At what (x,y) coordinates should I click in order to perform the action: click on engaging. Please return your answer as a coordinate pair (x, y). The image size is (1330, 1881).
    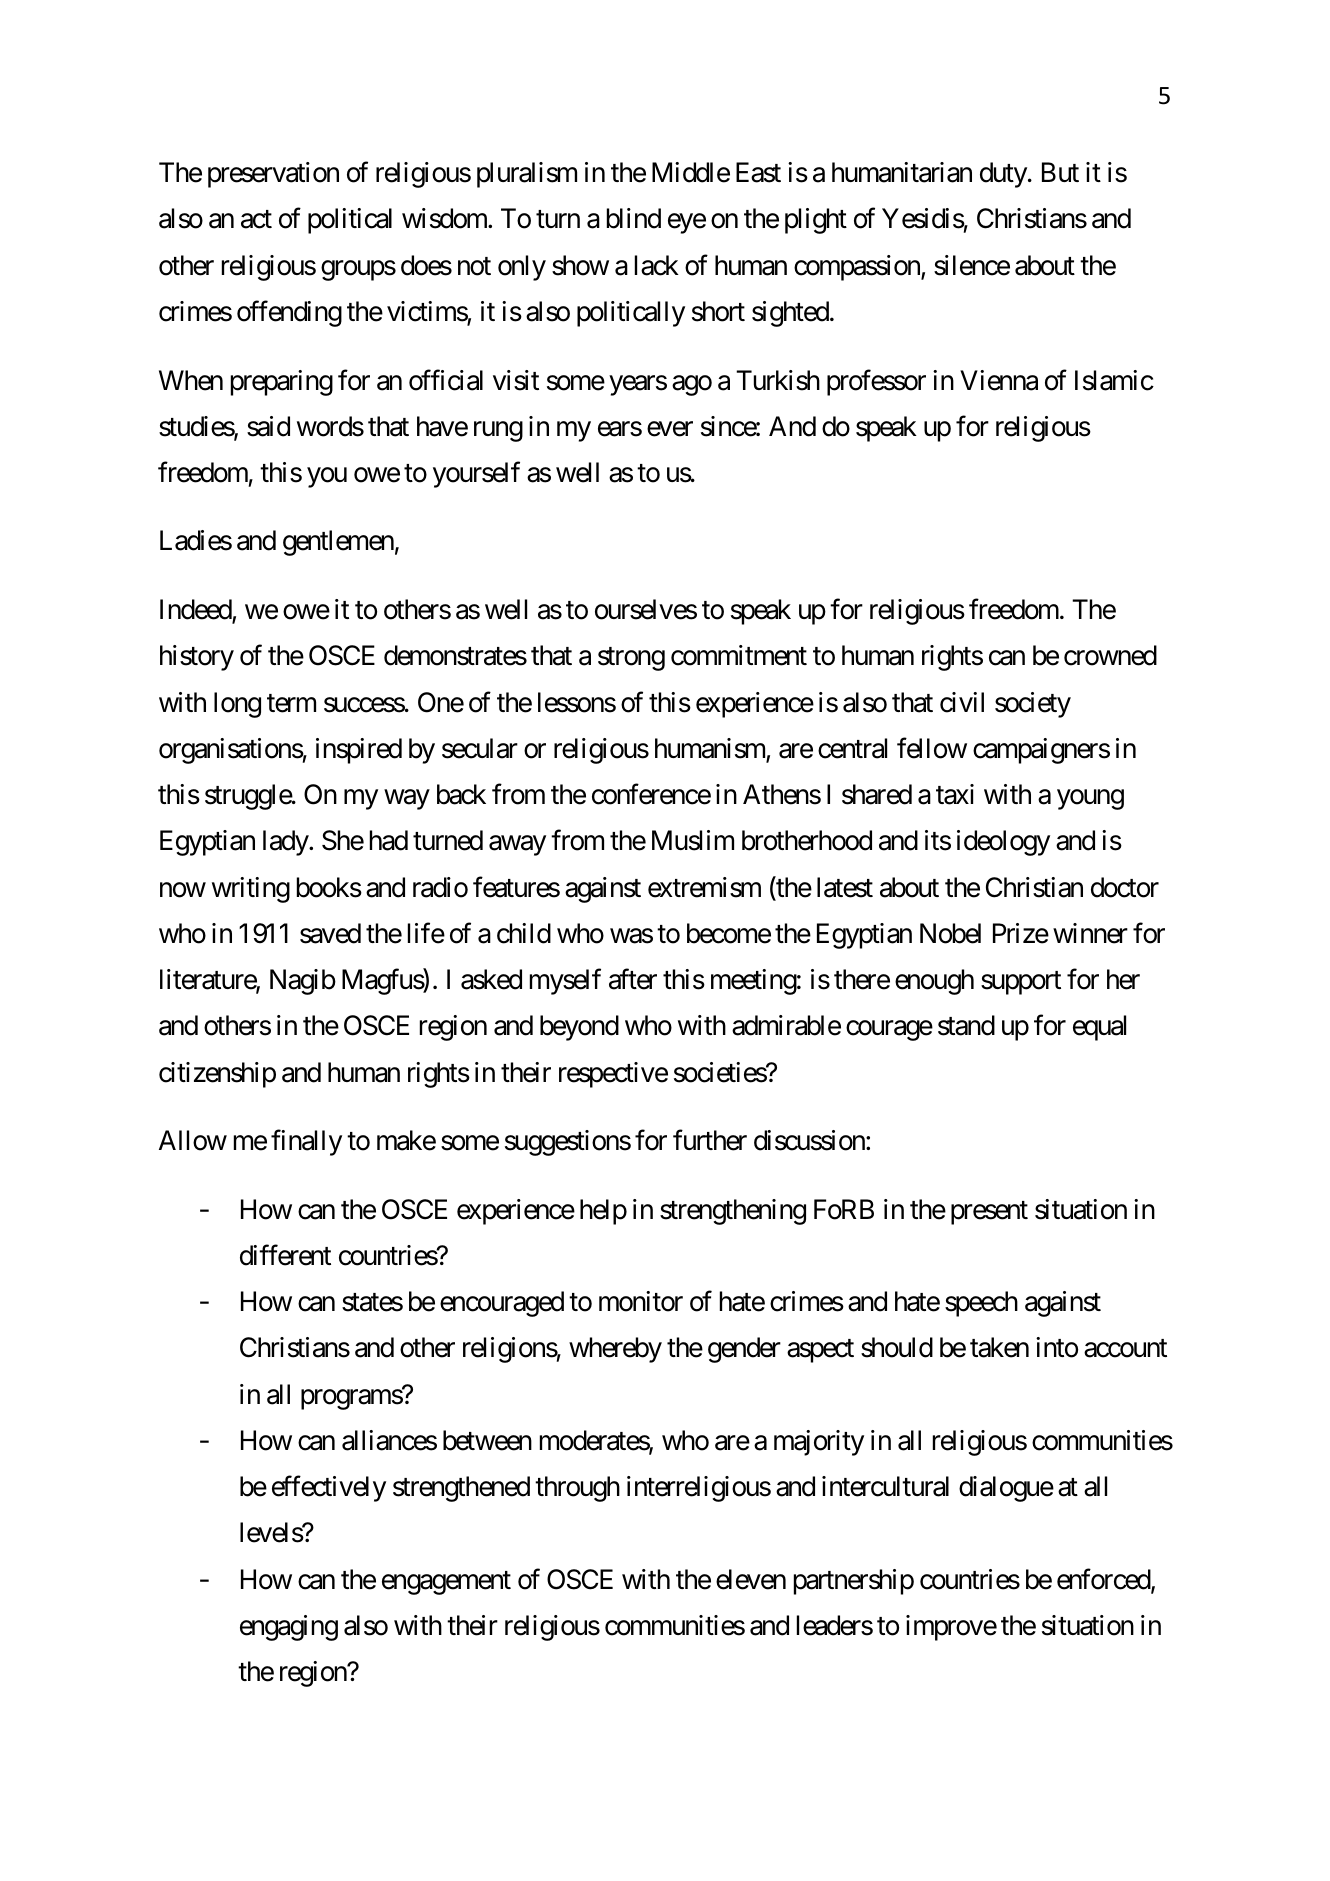
    Looking at the image, I should click on (289, 1628).
